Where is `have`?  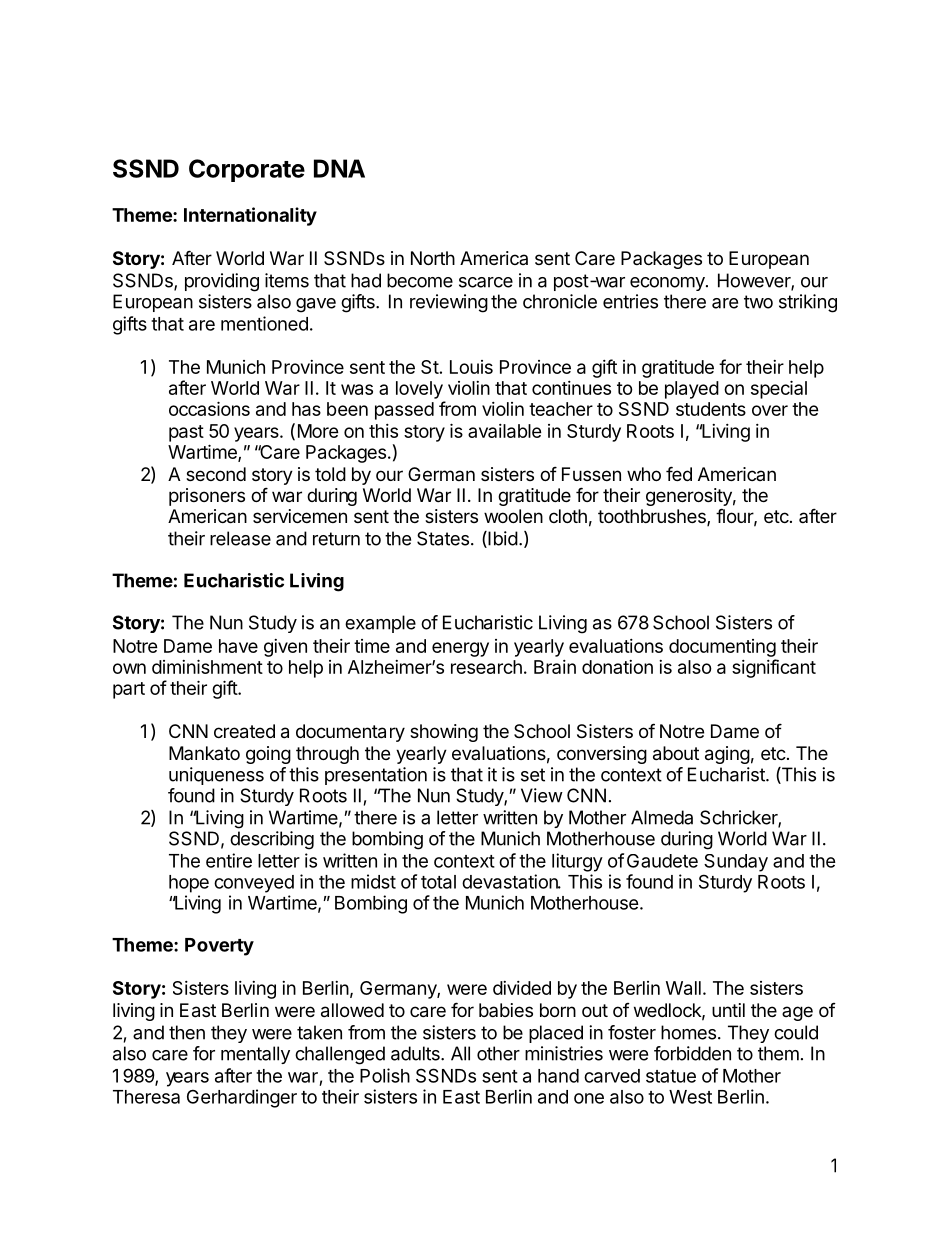
have is located at coordinates (238, 646).
